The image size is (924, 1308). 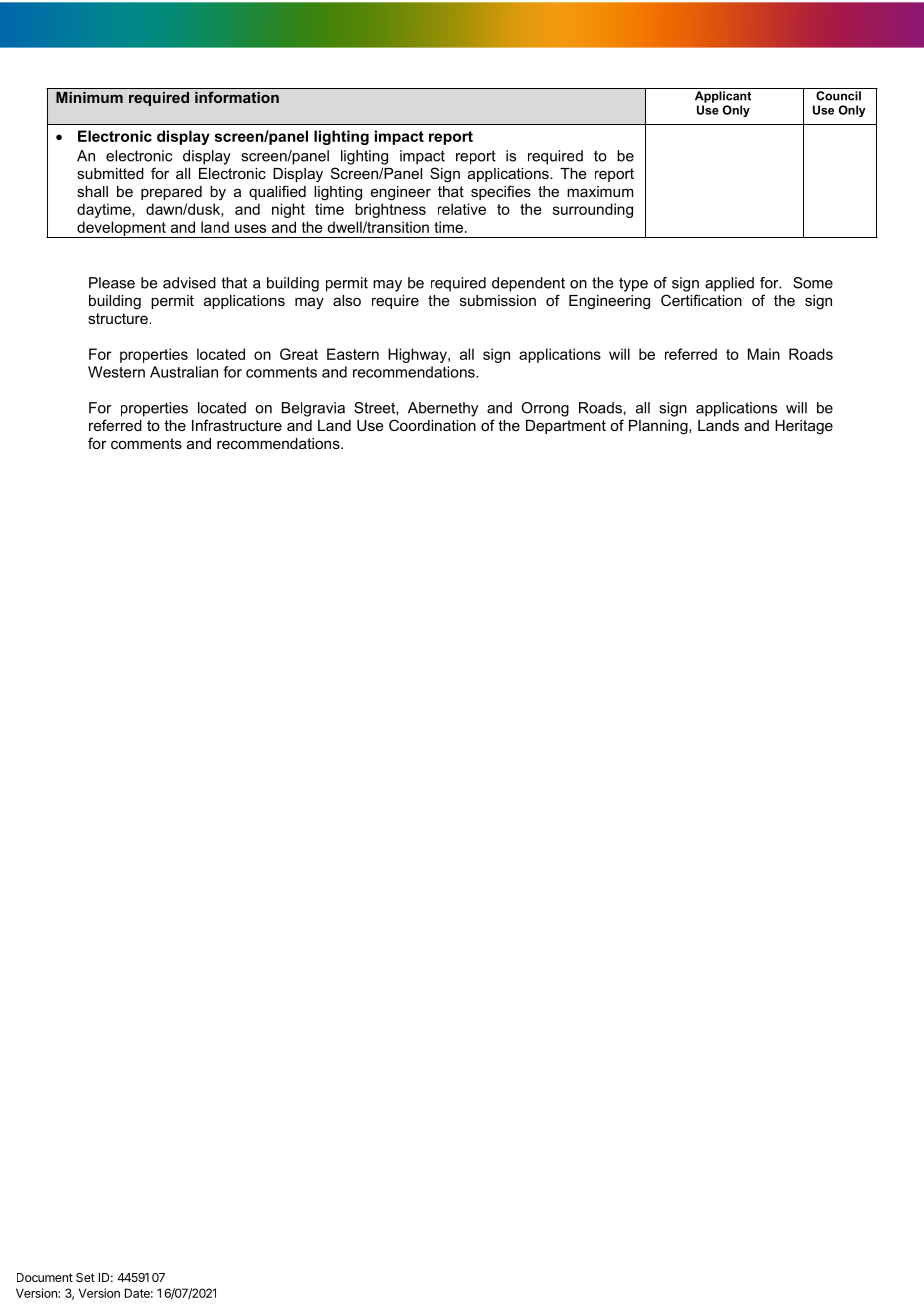 I want to click on Document, so click(x=45, y=1277).
